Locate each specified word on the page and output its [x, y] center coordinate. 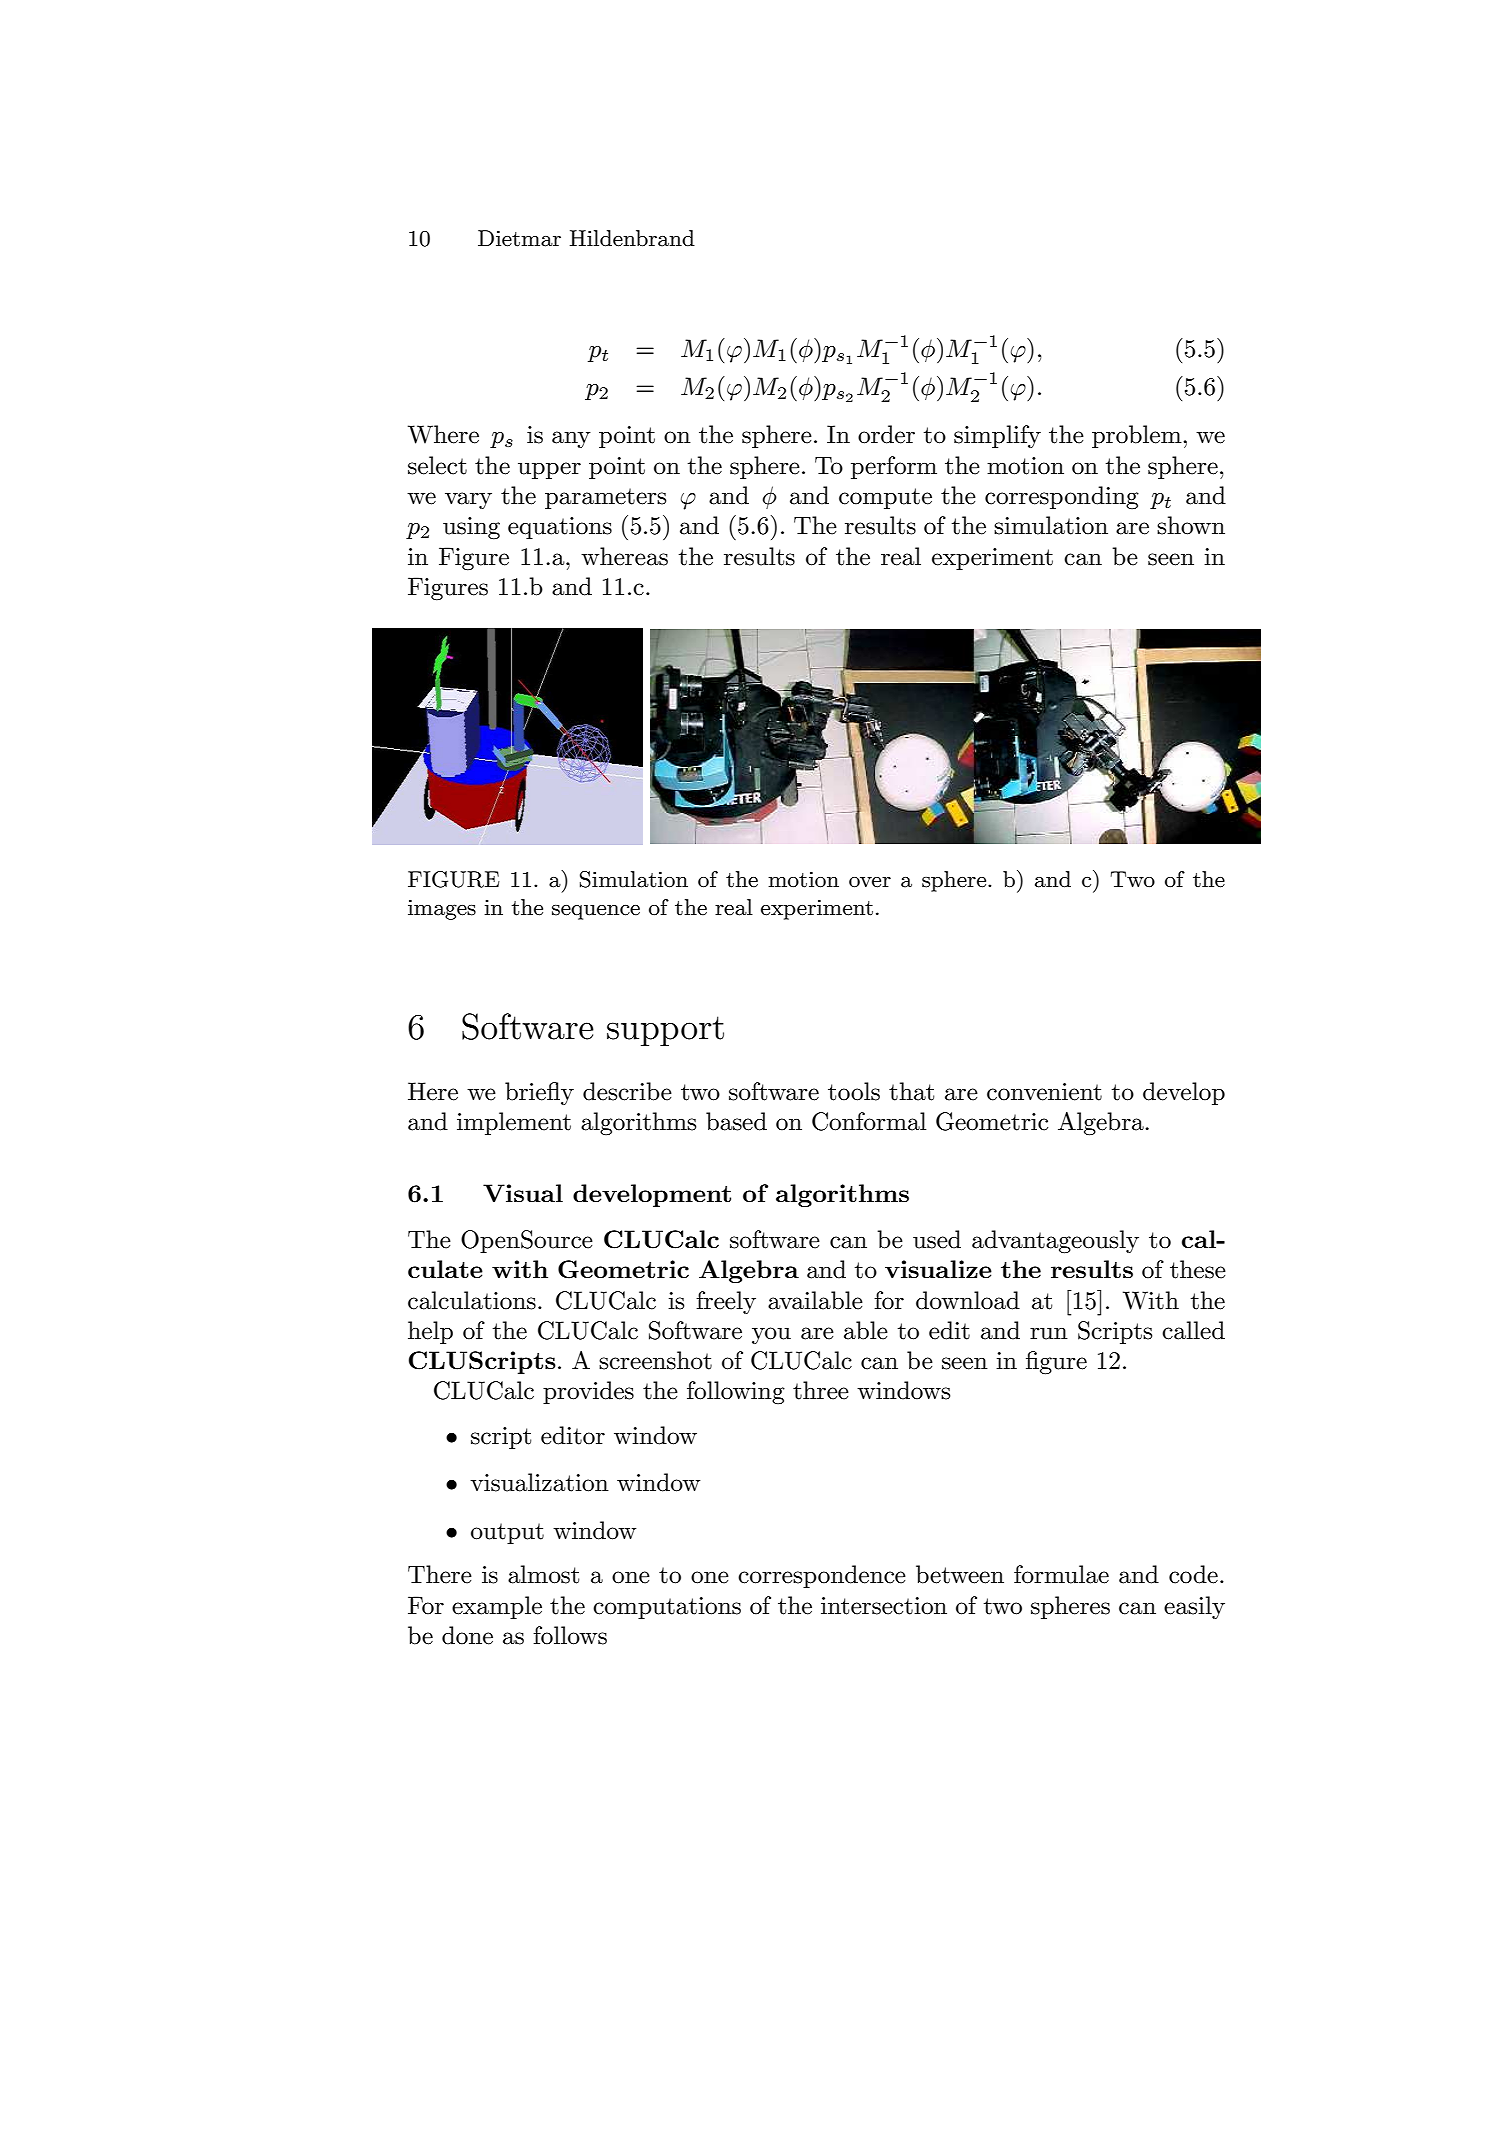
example [497, 1607]
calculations [472, 1300]
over [870, 882]
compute [885, 498]
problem [1138, 436]
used [937, 1239]
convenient [1044, 1092]
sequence [596, 912]
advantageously [1055, 1242]
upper [549, 470]
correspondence [822, 1576]
